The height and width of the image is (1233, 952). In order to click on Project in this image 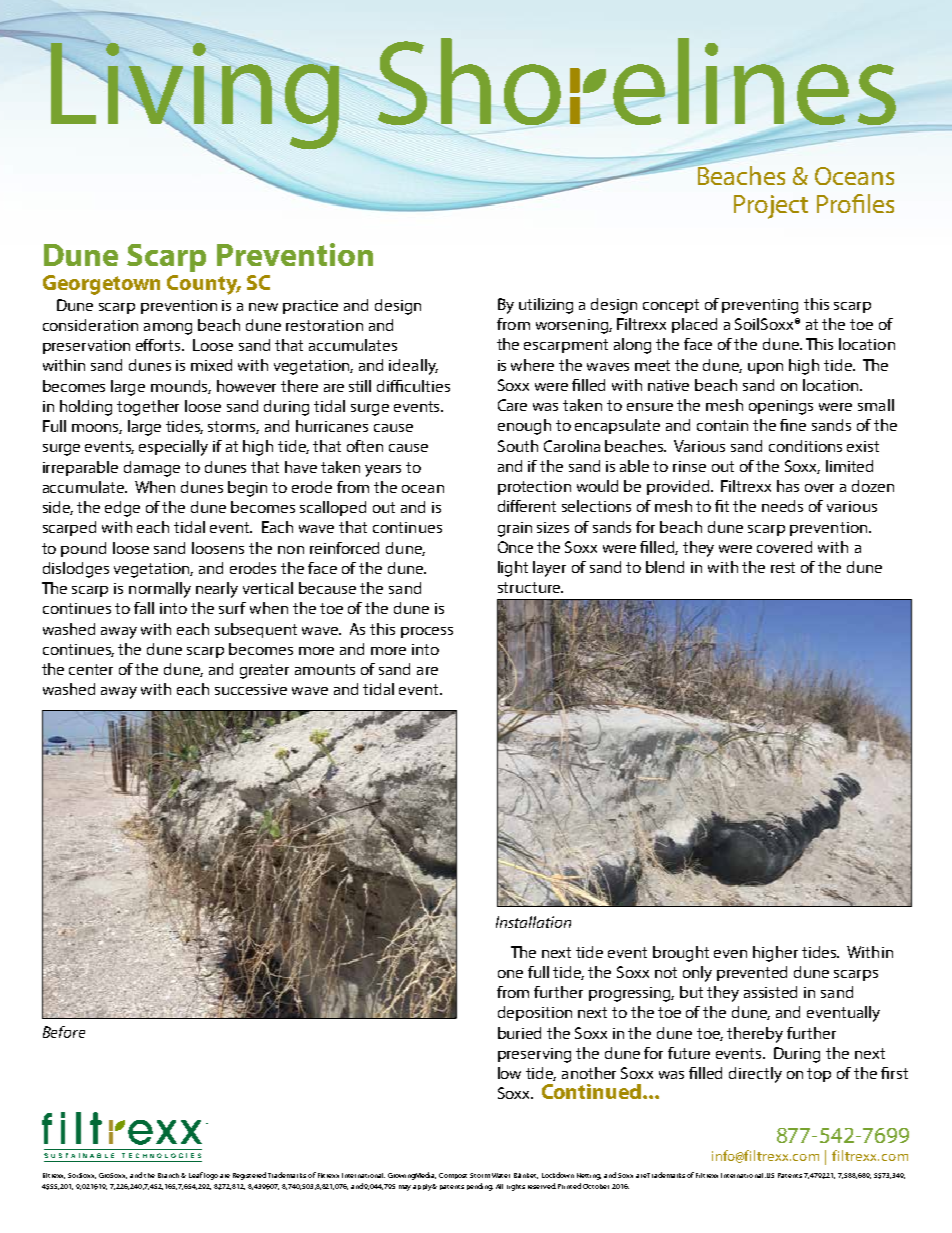, I will do `click(771, 207)`.
